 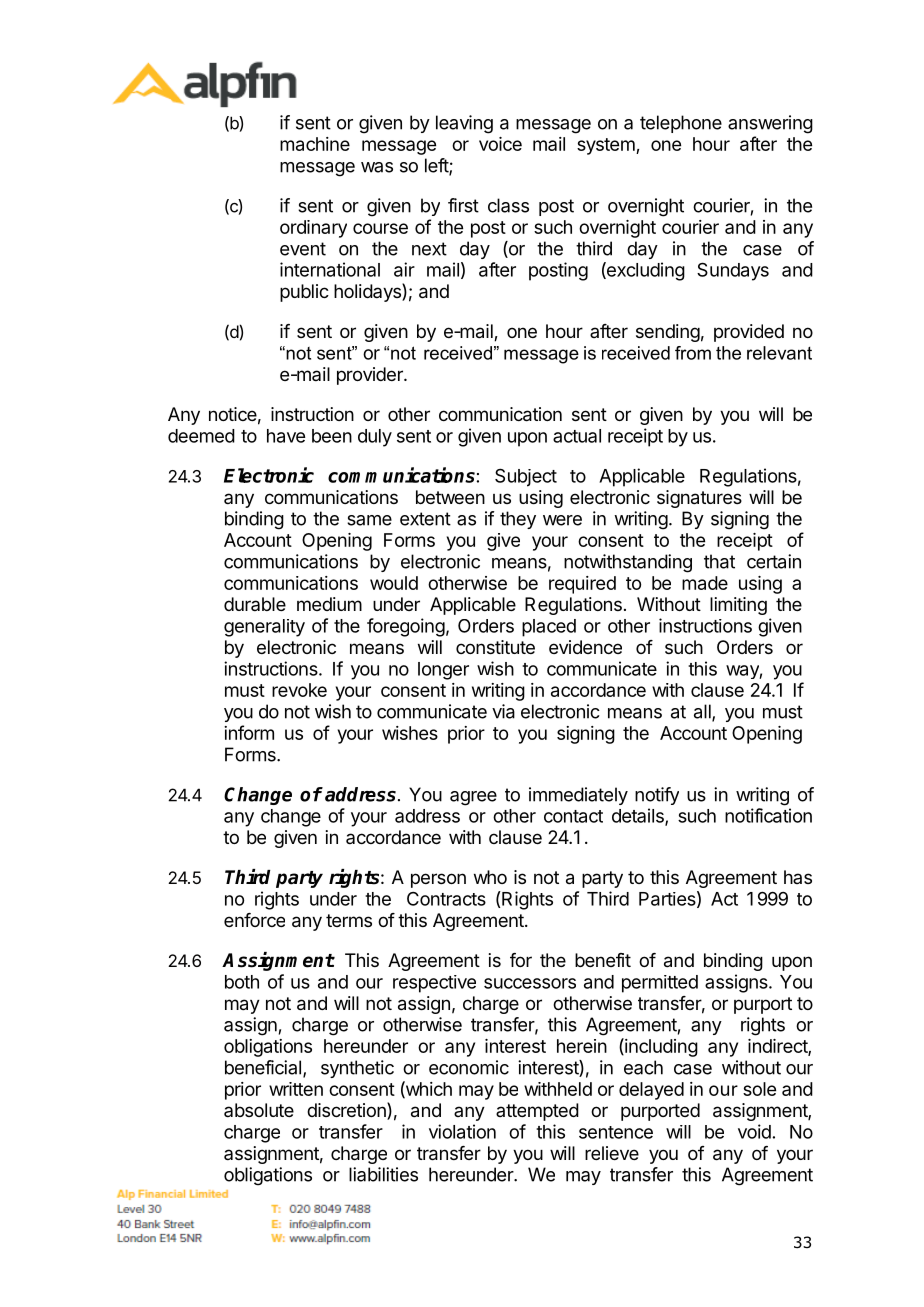 I want to click on generality, so click(x=264, y=628).
